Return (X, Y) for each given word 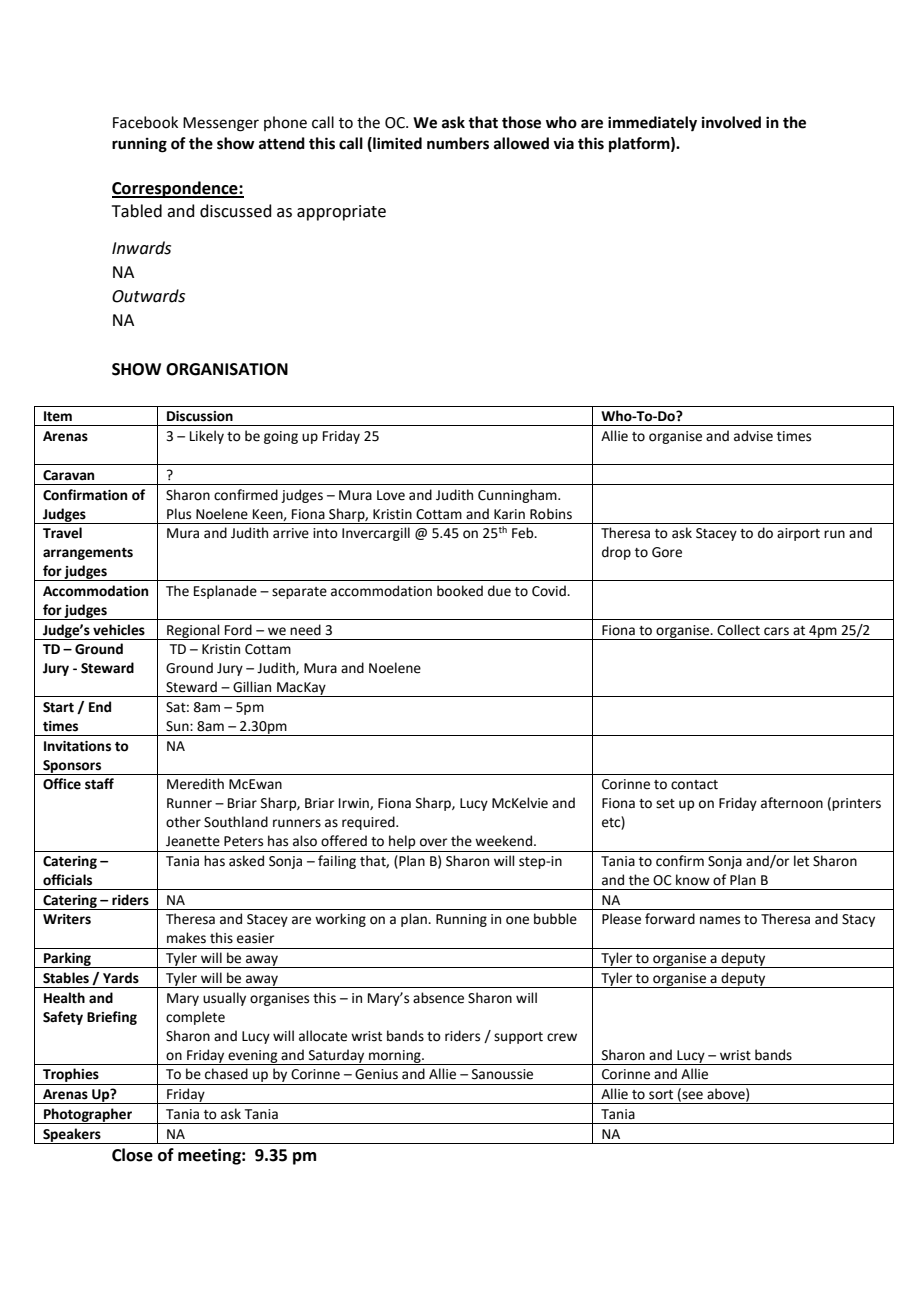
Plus (179, 514)
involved (731, 122)
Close (132, 1155)
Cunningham (518, 496)
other (183, 822)
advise (753, 436)
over (433, 842)
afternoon (792, 803)
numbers (458, 143)
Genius (376, 1074)
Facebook (145, 122)
